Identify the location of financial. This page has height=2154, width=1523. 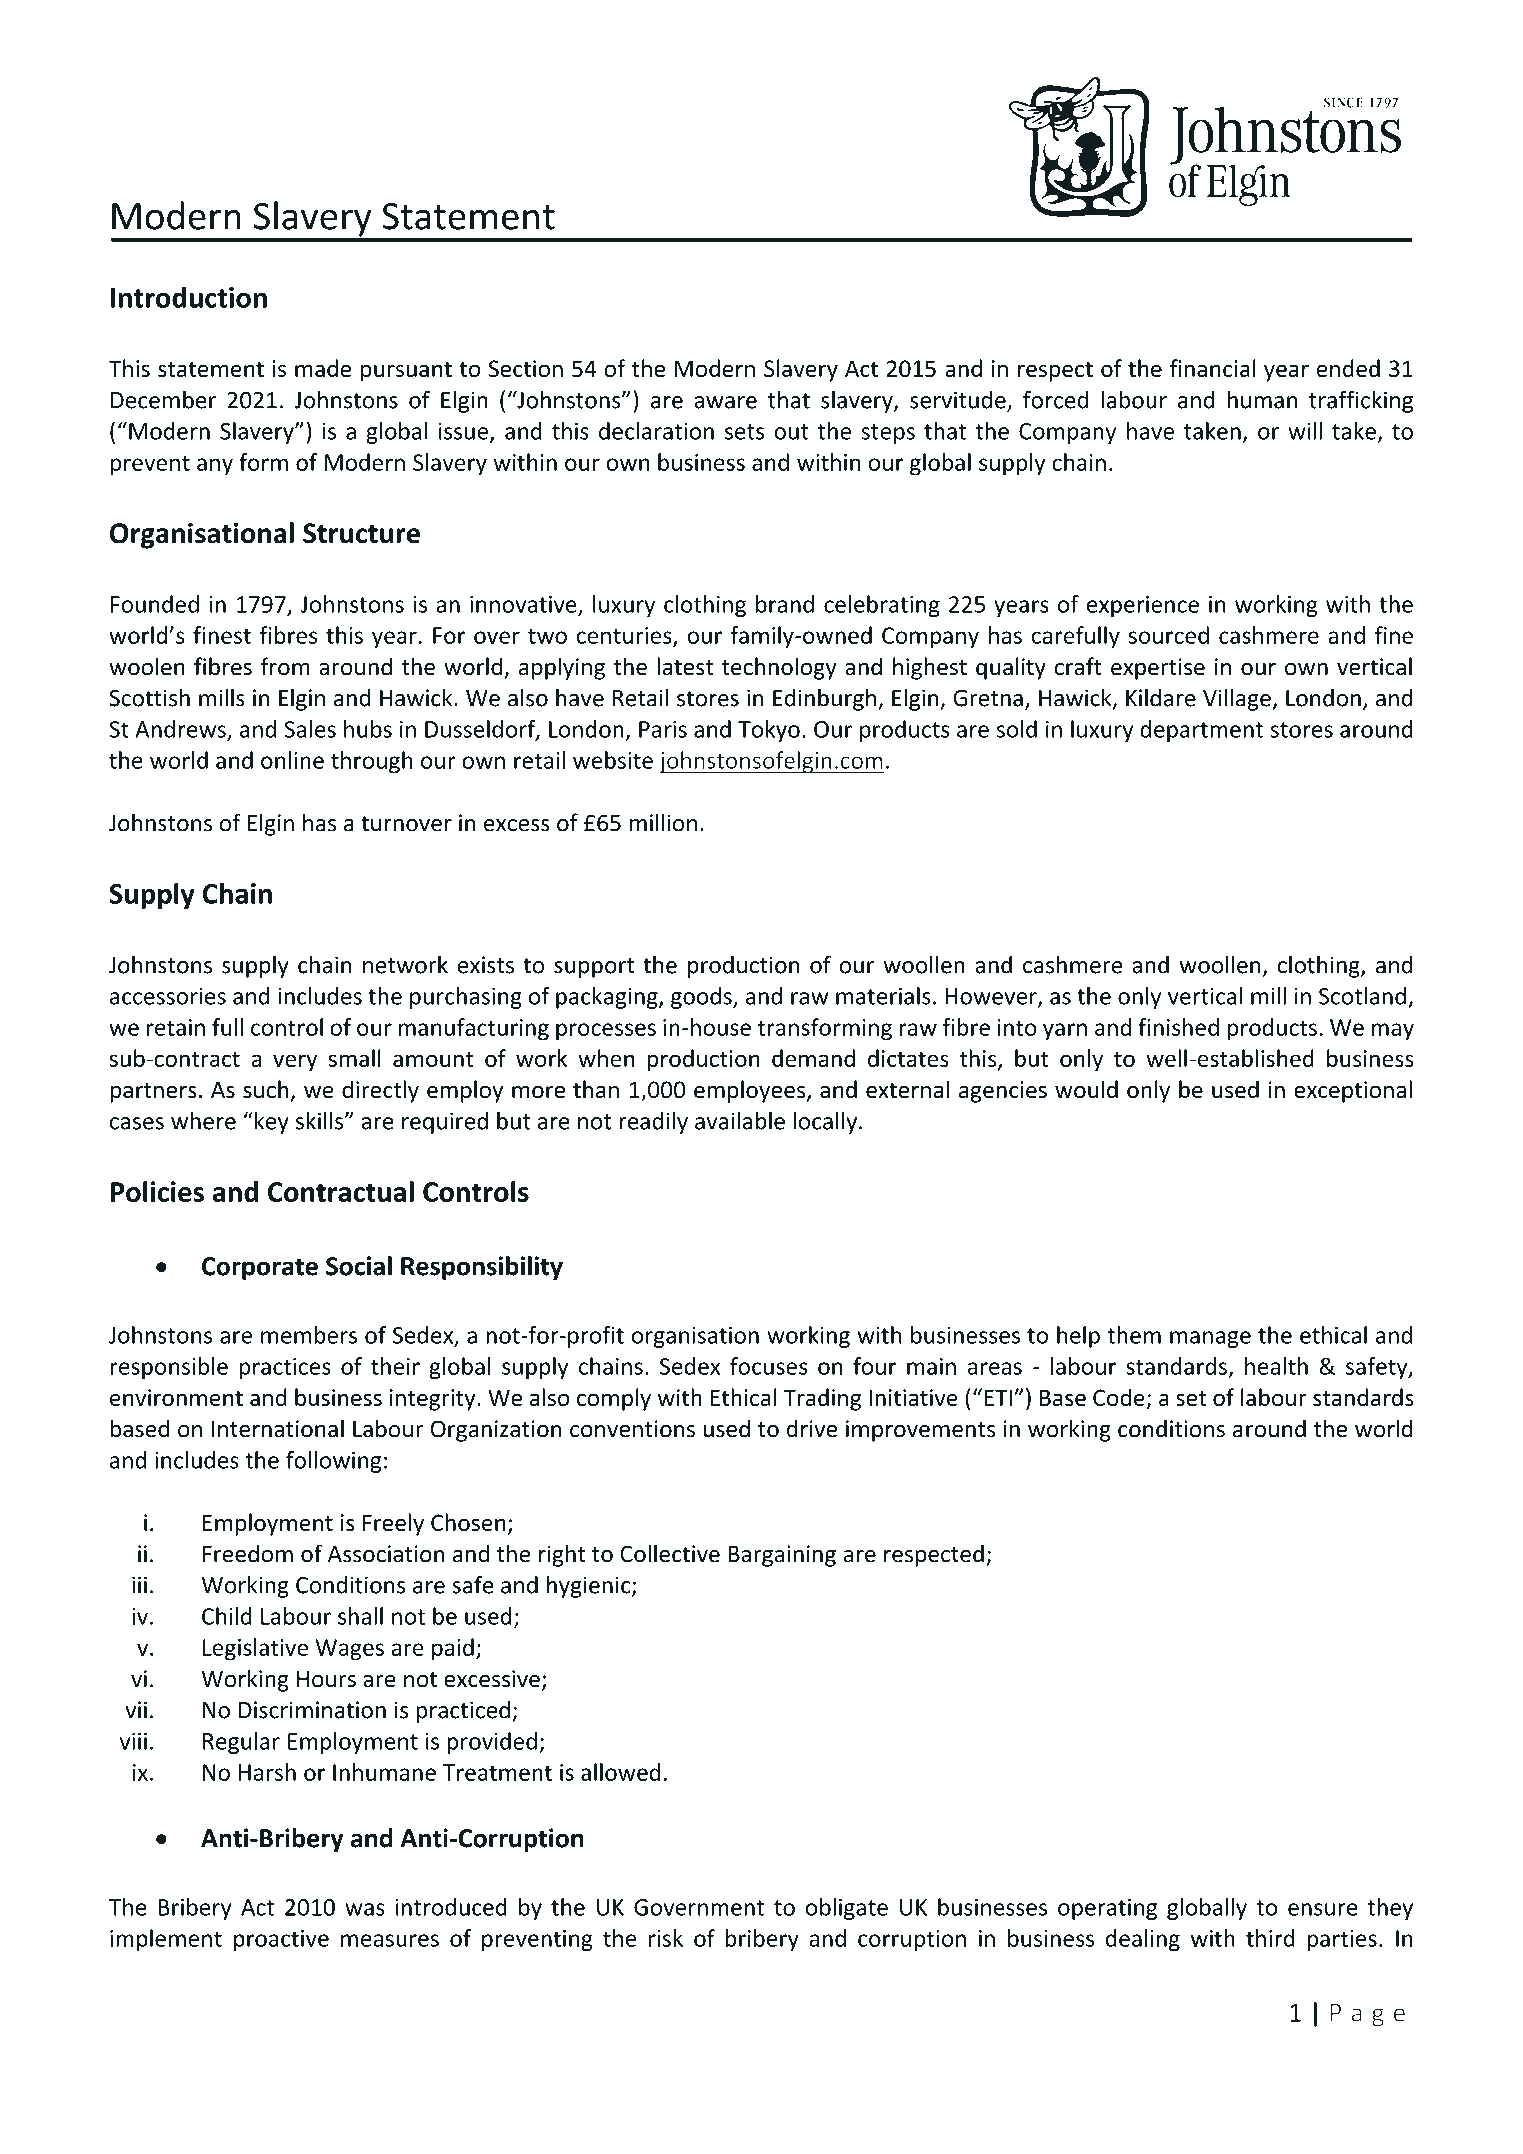
(1213, 368).
